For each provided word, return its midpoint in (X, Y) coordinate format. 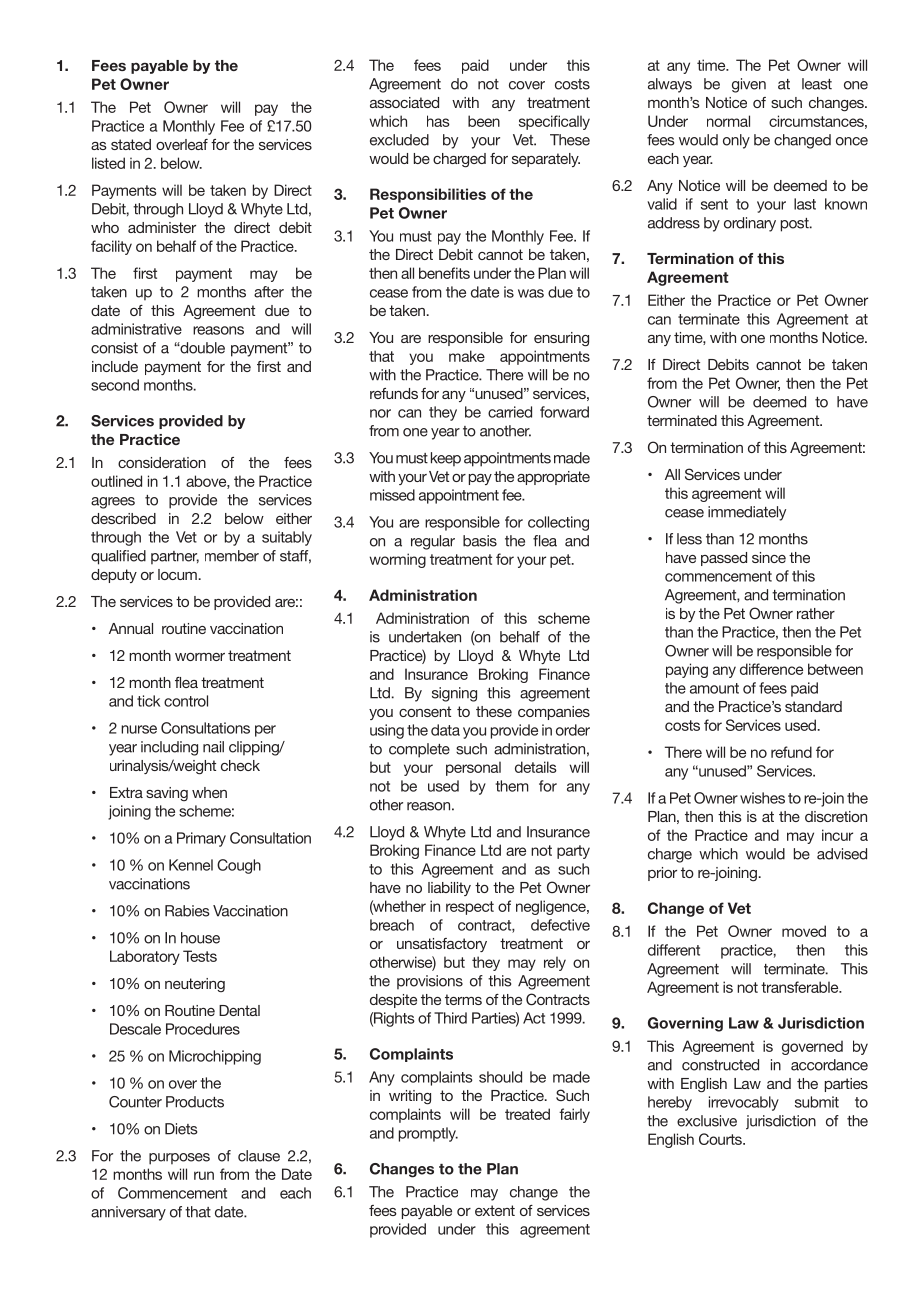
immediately (747, 513)
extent (495, 1210)
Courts (721, 1139)
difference (771, 669)
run (204, 1175)
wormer (200, 657)
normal (728, 121)
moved (804, 931)
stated (131, 144)
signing (454, 694)
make (467, 356)
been (484, 121)
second (115, 385)
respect (470, 908)
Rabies (187, 911)
